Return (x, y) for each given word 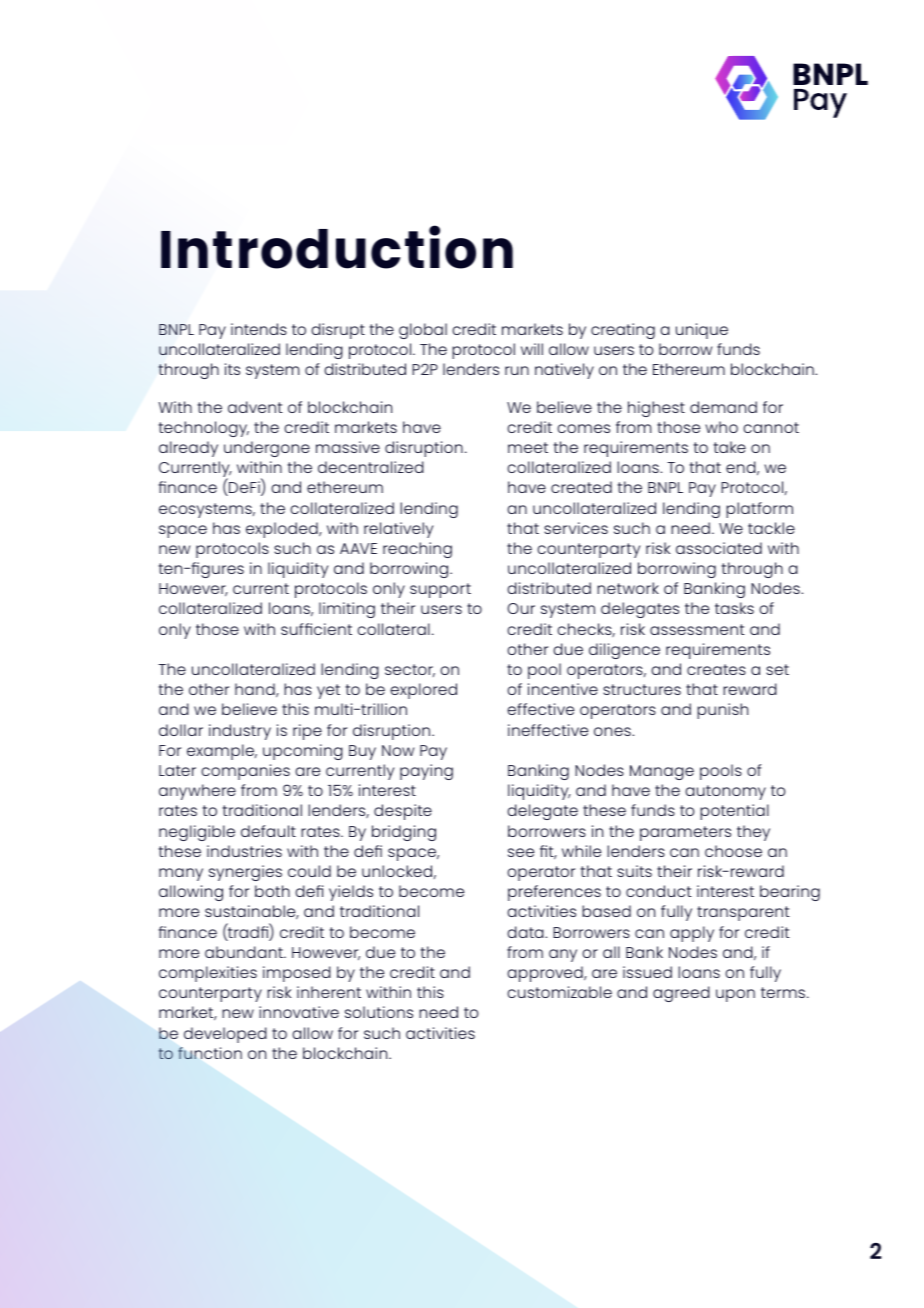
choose (733, 851)
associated (719, 548)
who (721, 427)
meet (528, 447)
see (521, 852)
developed (225, 1035)
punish (722, 711)
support (440, 590)
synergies (245, 873)
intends (259, 329)
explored (423, 691)
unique (702, 331)
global (423, 331)
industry (240, 732)
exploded (283, 530)
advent (255, 407)
